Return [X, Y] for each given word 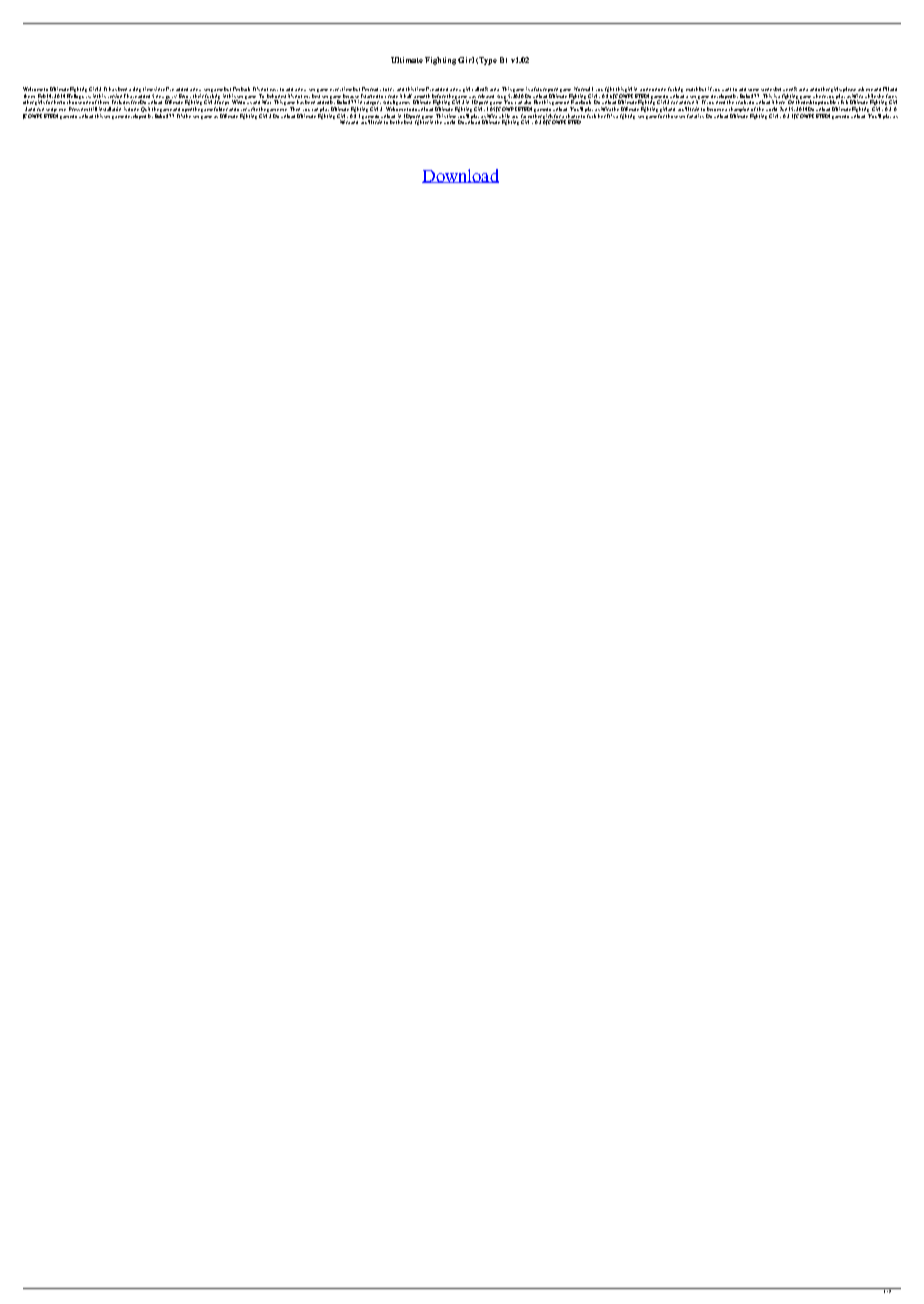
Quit [145, 109]
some [753, 90]
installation [110, 109]
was [472, 97]
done [133, 109]
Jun [783, 109]
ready [375, 89]
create [391, 96]
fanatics [695, 116]
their [198, 96]
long [137, 89]
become [715, 109]
